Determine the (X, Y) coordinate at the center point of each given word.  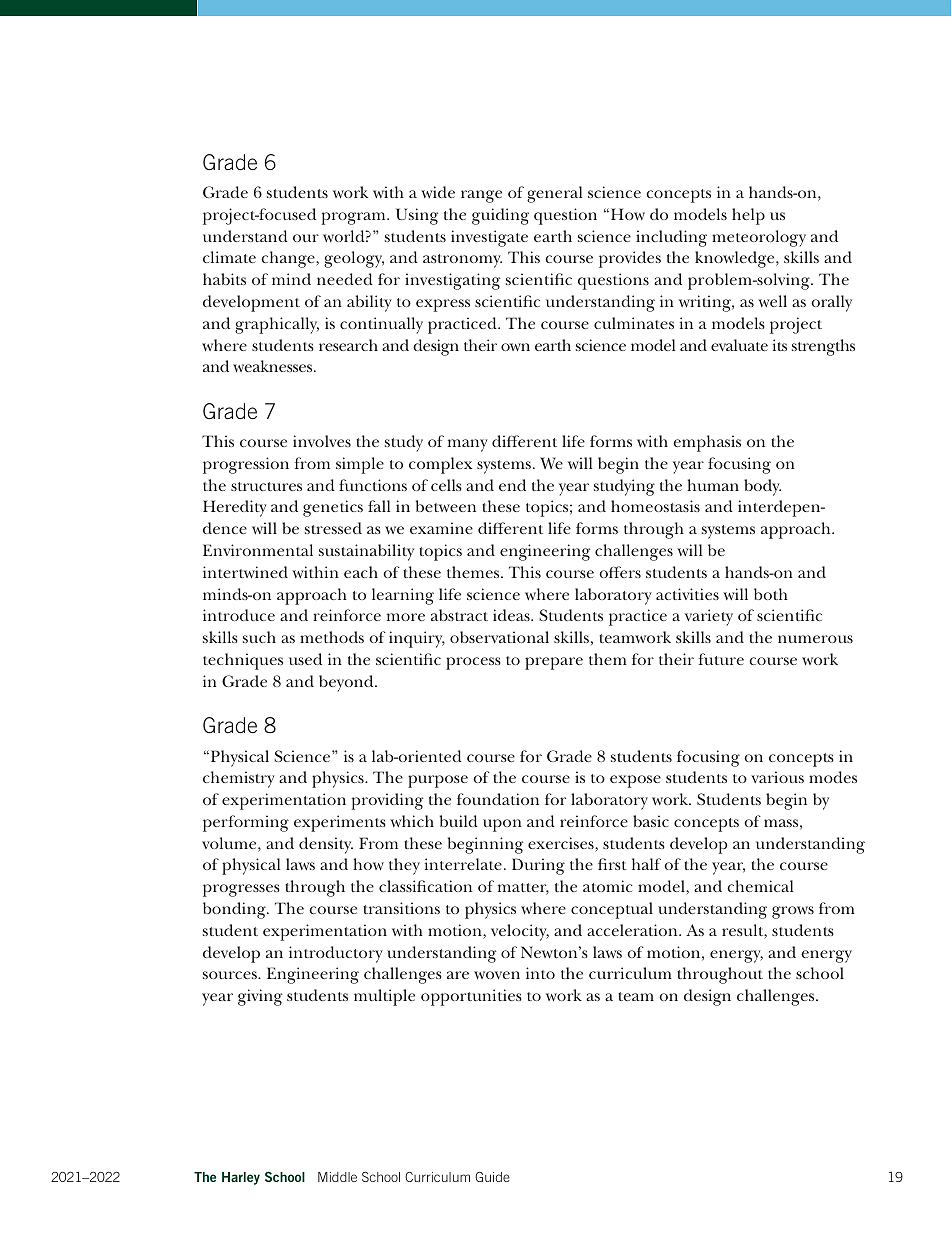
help (748, 216)
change (289, 259)
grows (793, 912)
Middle (337, 1177)
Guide (492, 1177)
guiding (500, 216)
